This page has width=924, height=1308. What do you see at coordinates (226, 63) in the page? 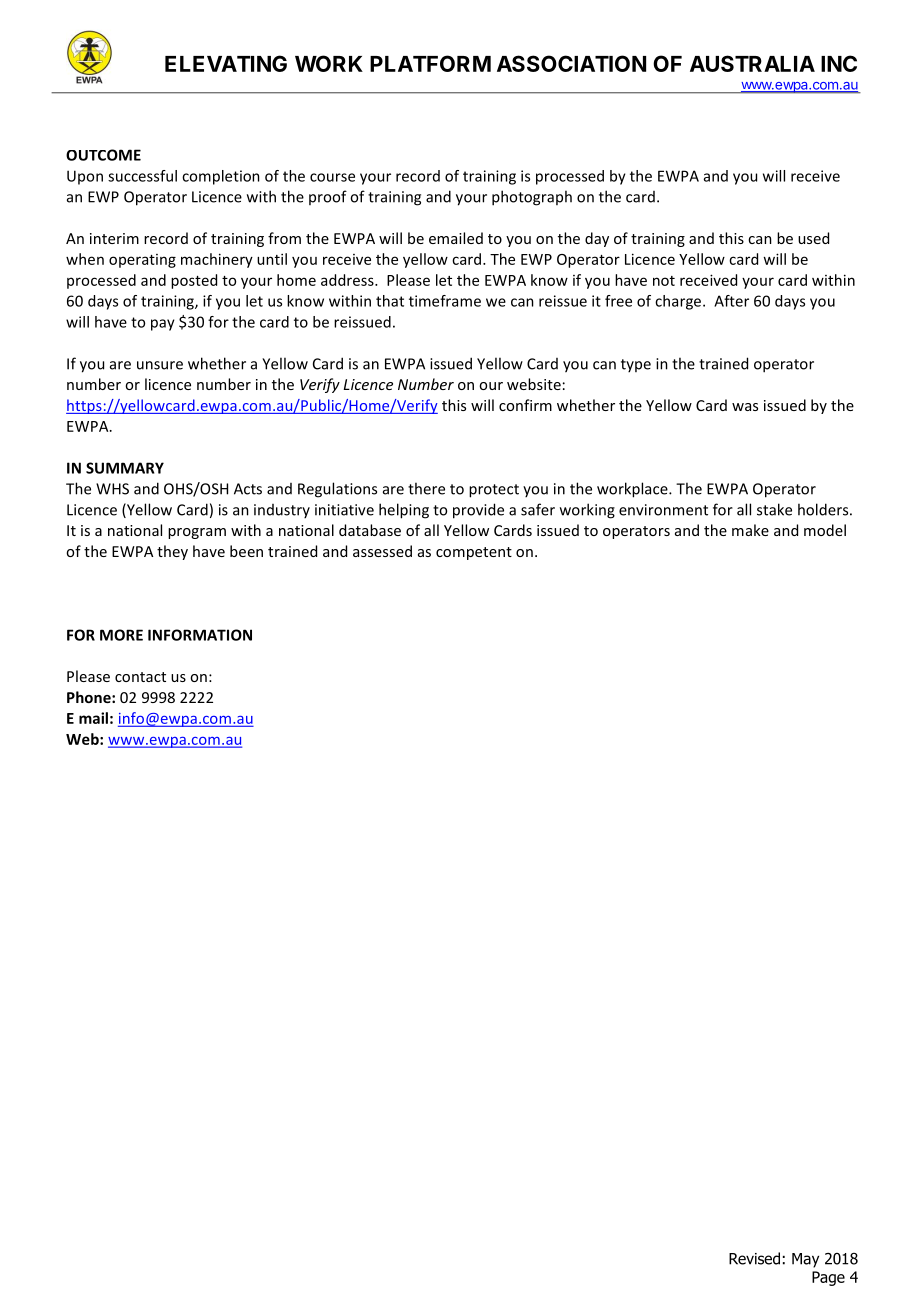
I see `ELEVATING` at bounding box center [226, 63].
